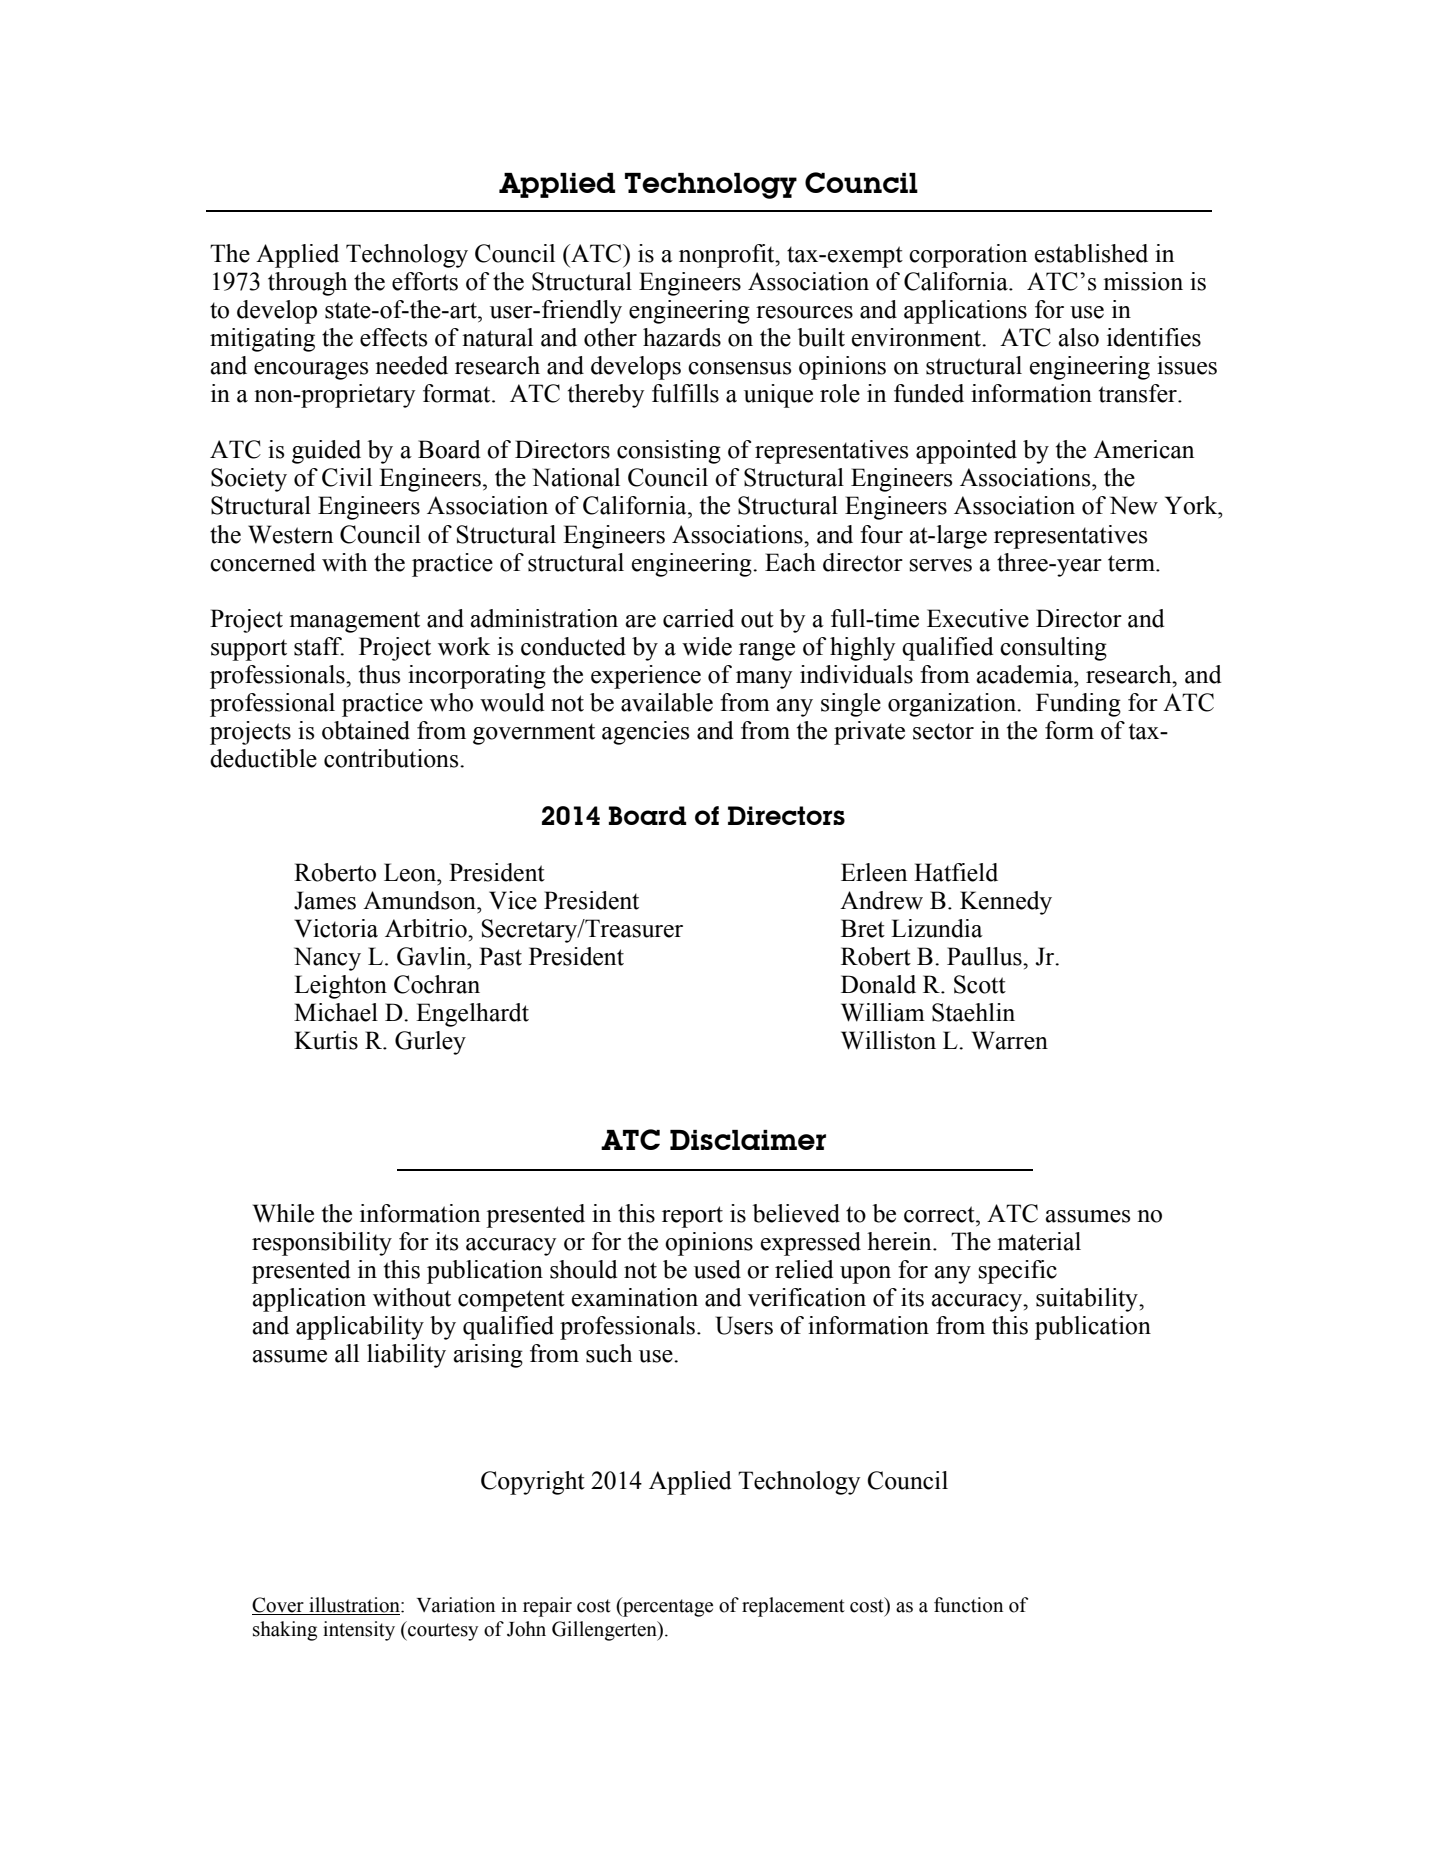 The width and height of the image is (1429, 1849). What do you see at coordinates (698, 618) in the image?
I see `carried` at bounding box center [698, 618].
